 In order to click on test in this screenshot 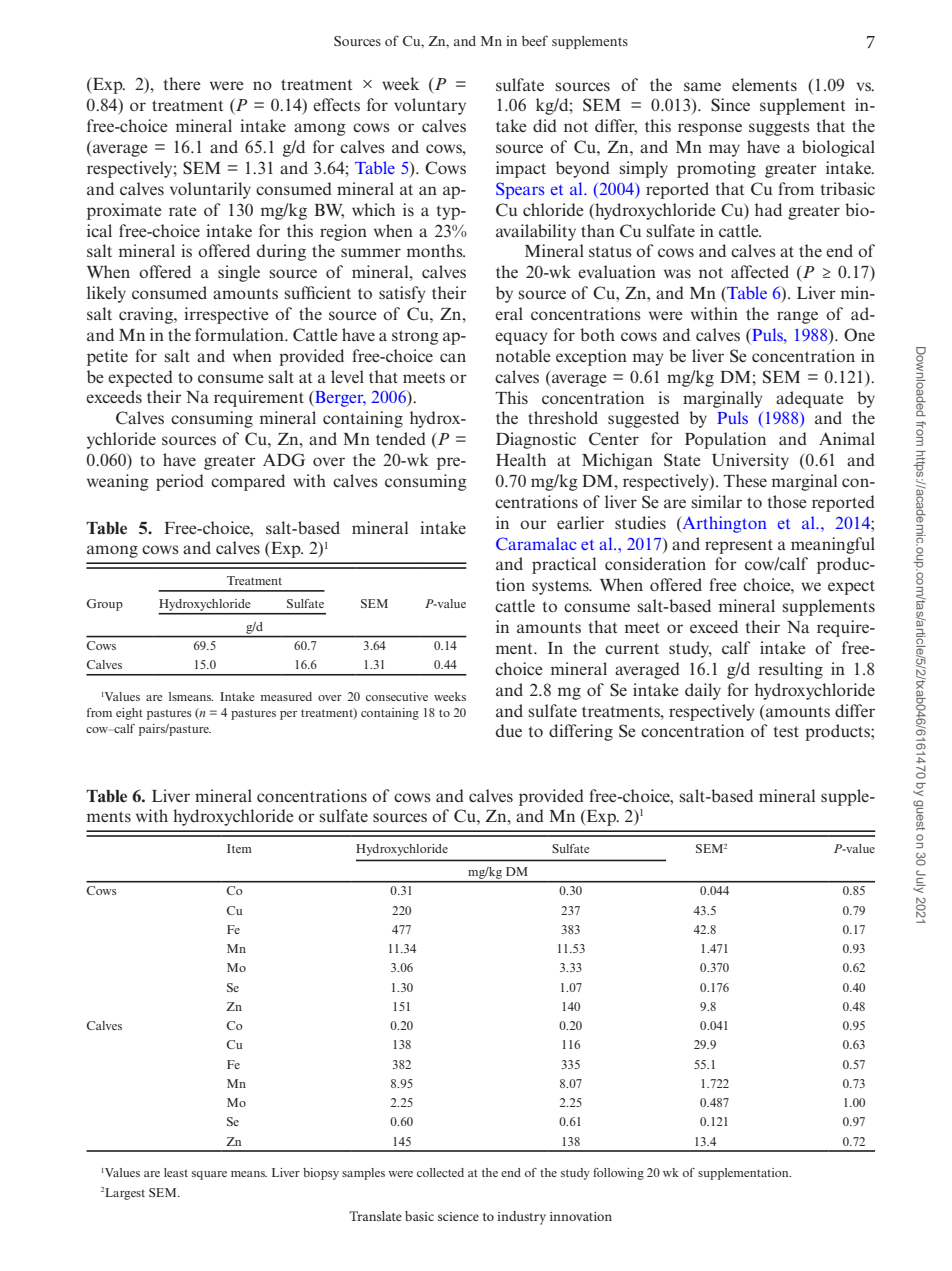, I will do `click(786, 731)`.
